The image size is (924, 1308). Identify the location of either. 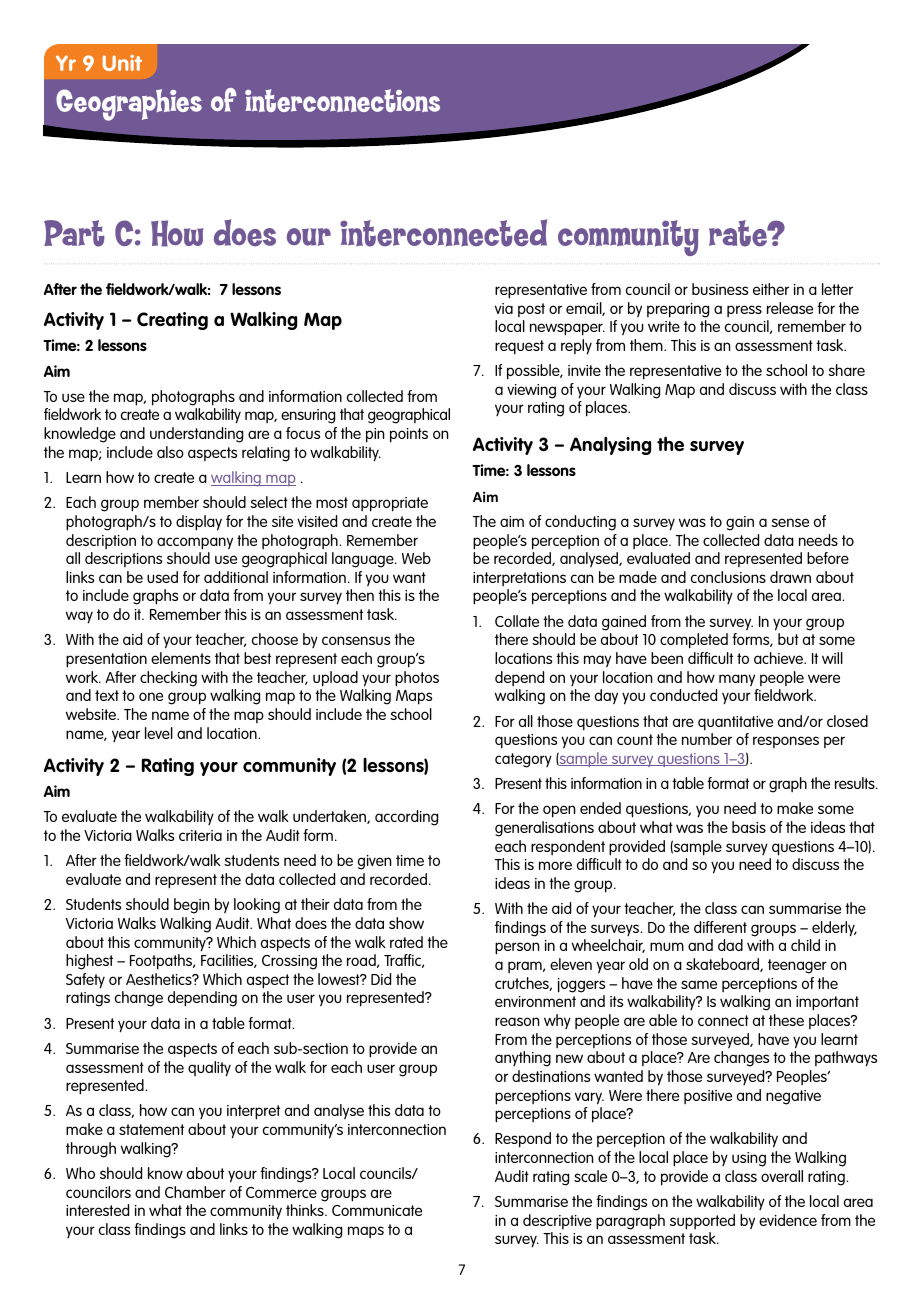
(771, 289).
